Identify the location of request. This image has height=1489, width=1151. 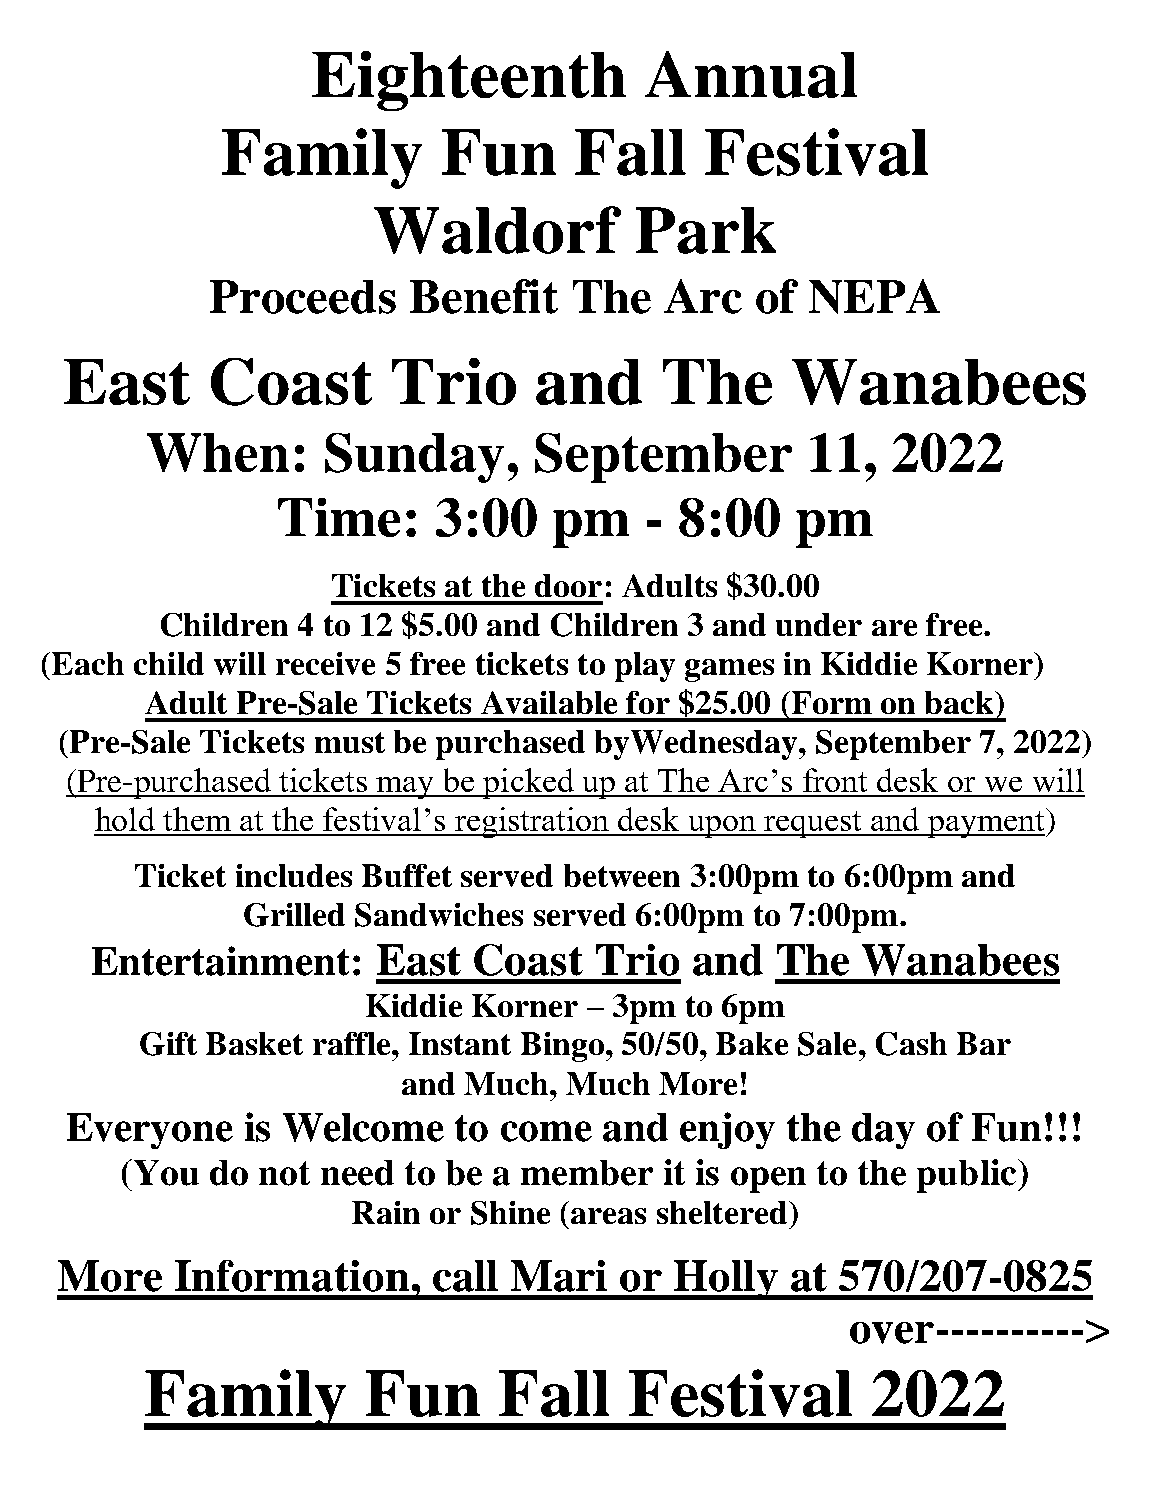
(813, 824).
